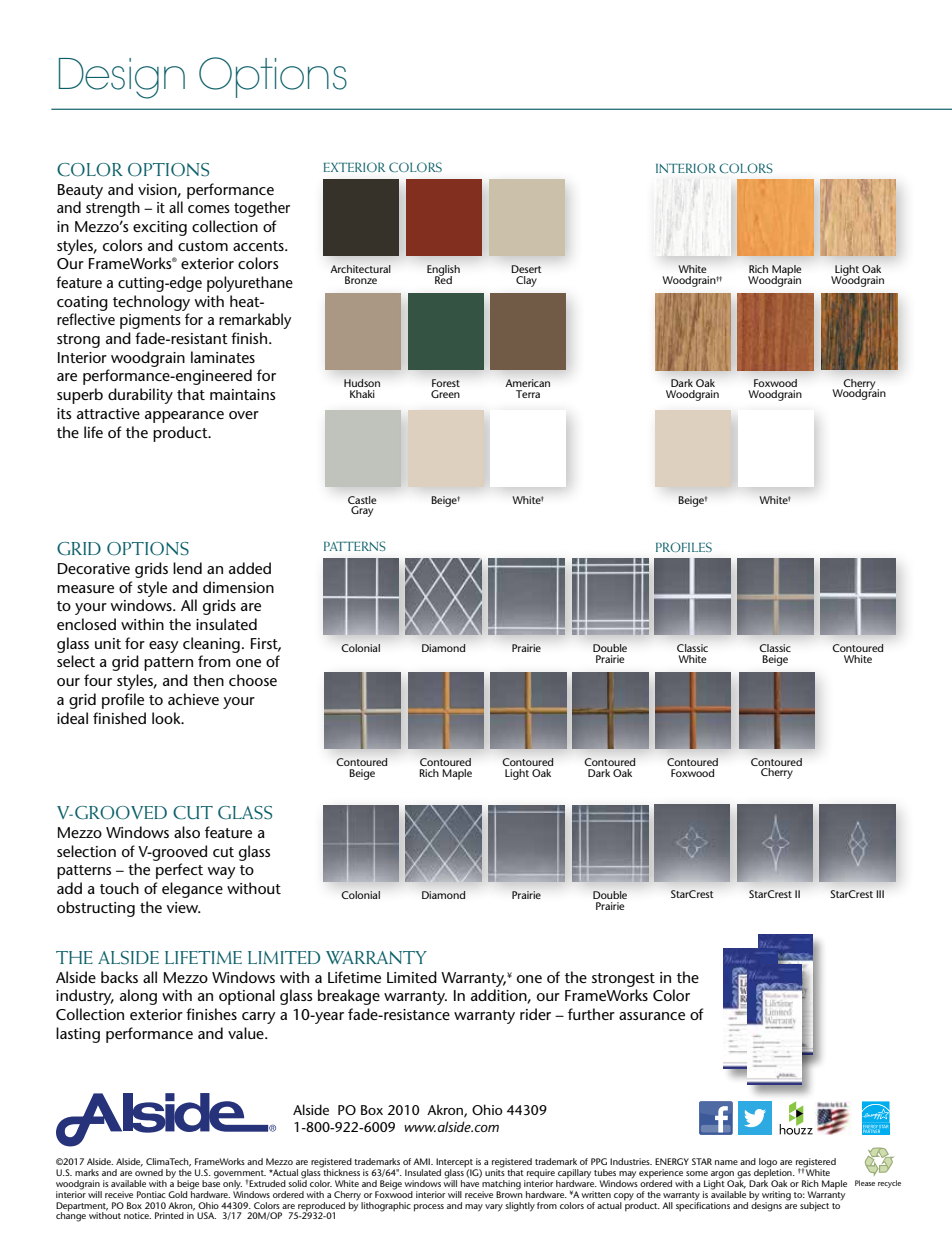 This image has height=1233, width=952. What do you see at coordinates (528, 394) in the image?
I see `Terra` at bounding box center [528, 394].
